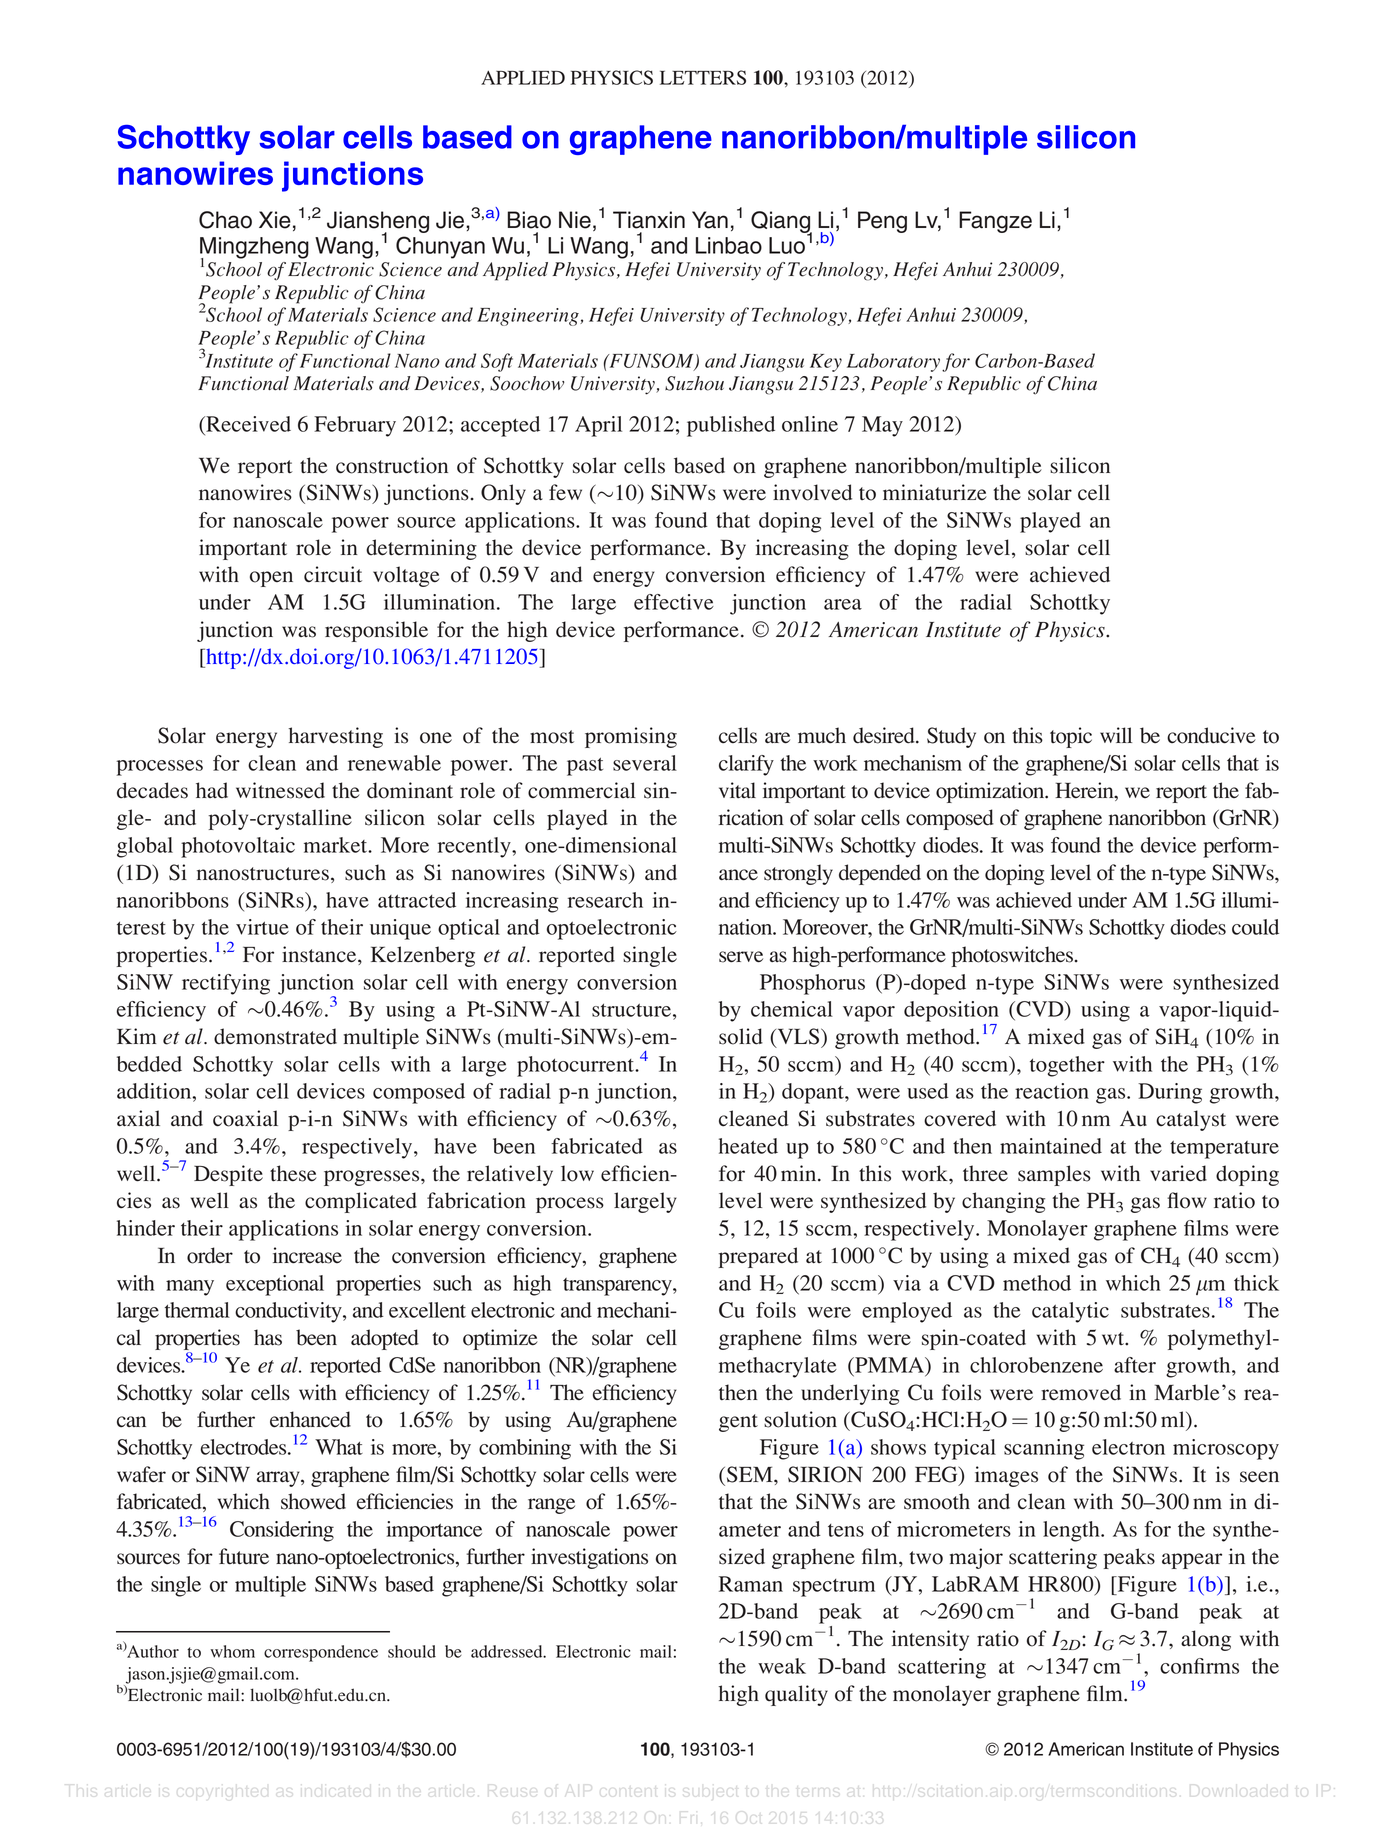 Image resolution: width=1396 pixels, height=1847 pixels. What do you see at coordinates (605, 900) in the image?
I see `research` at bounding box center [605, 900].
